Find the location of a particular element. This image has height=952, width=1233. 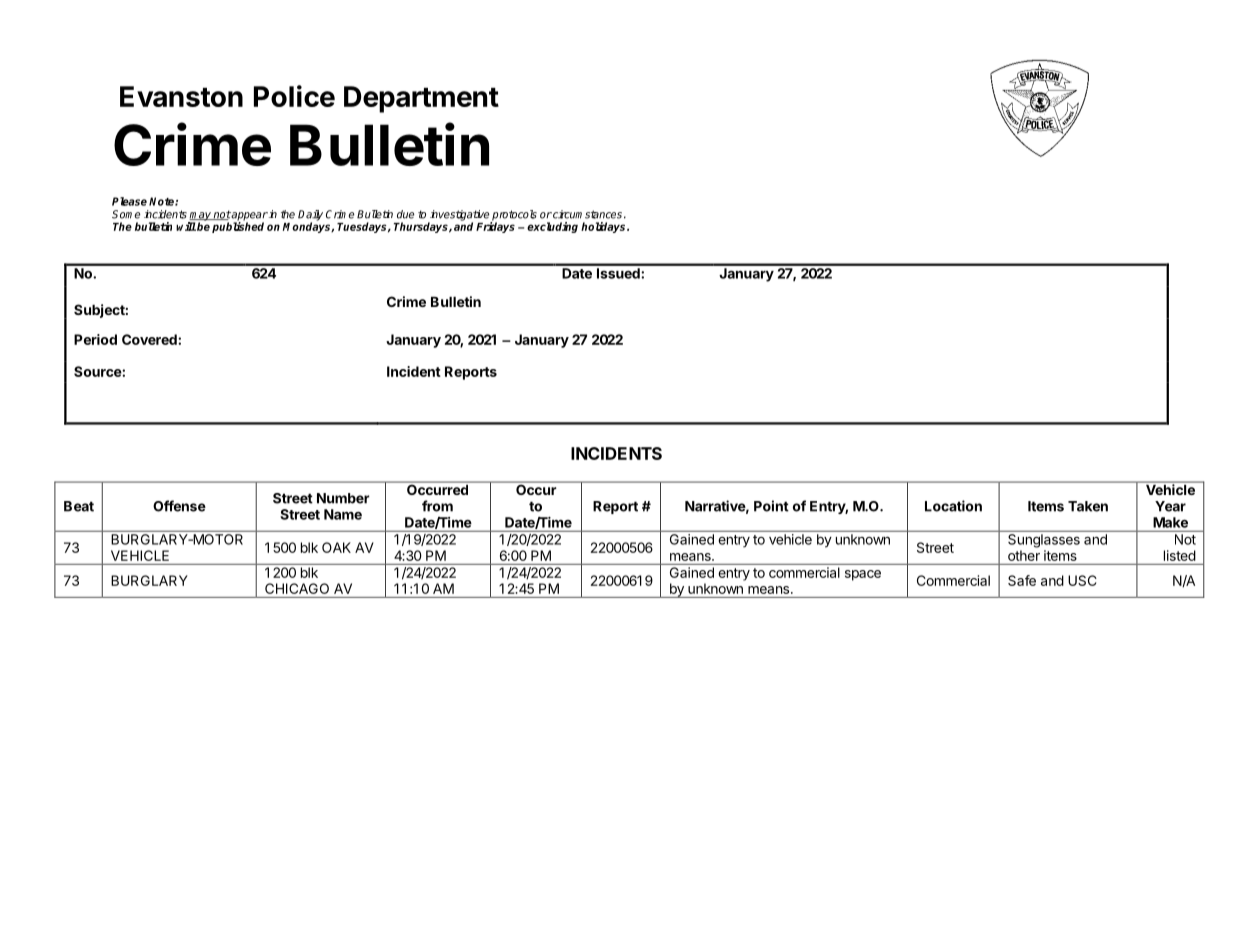

protocols is located at coordinates (514, 216).
